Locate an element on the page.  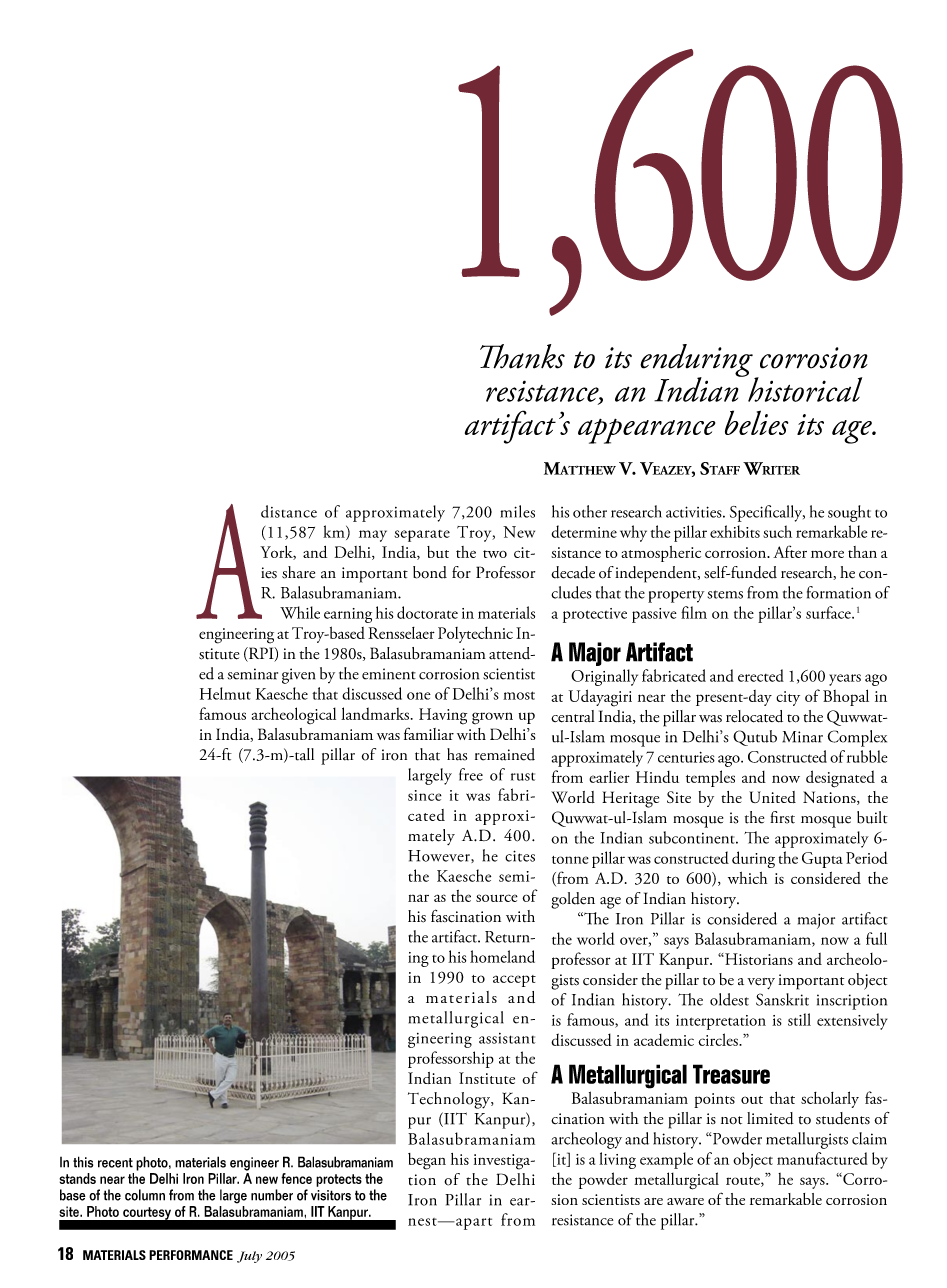
since is located at coordinates (425, 795).
